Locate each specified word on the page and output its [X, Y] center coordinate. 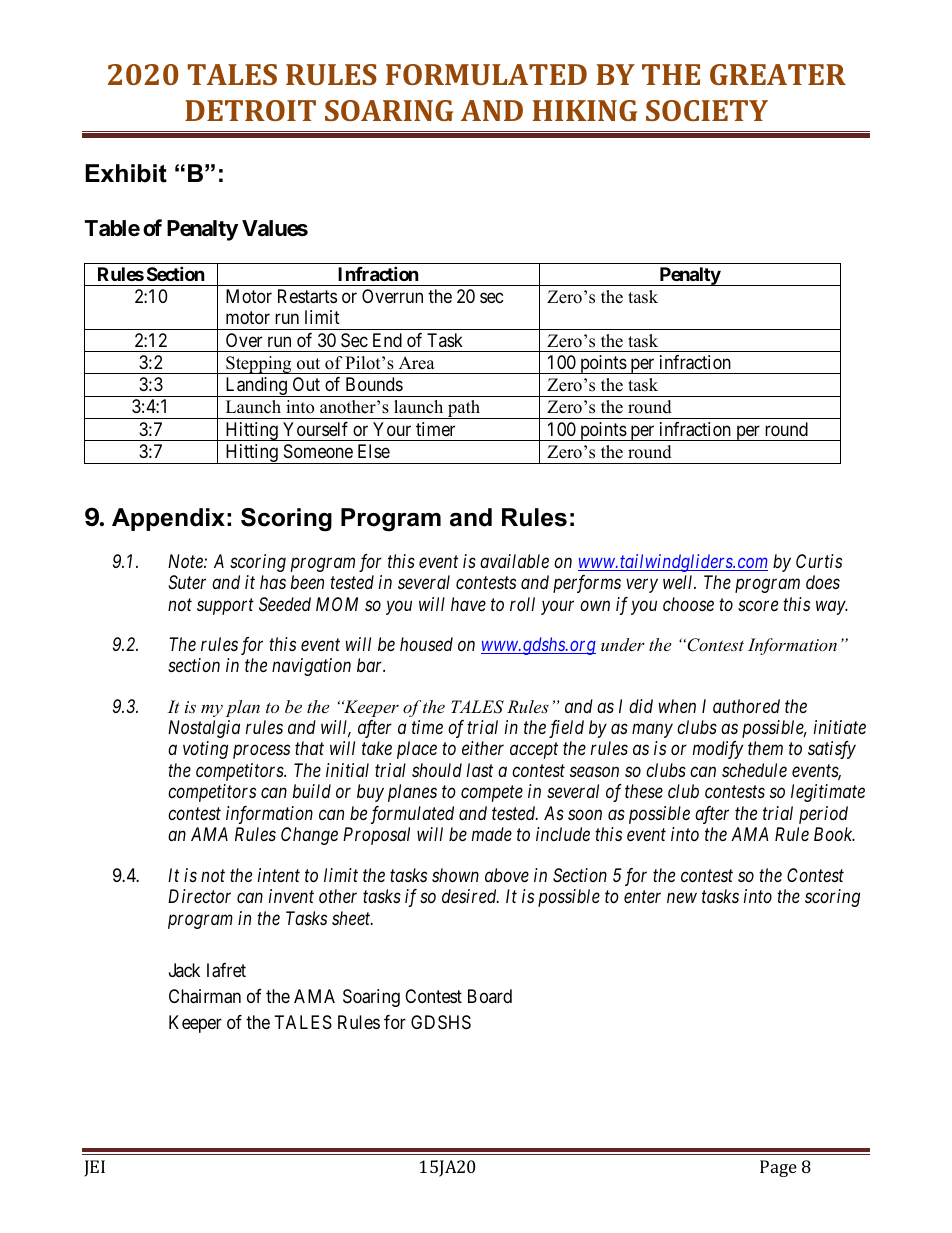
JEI [94, 1168]
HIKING [584, 110]
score [758, 605]
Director [199, 896]
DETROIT [250, 110]
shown [455, 875]
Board [490, 996]
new [682, 898]
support [225, 606]
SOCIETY [707, 110]
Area [417, 363]
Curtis [819, 561]
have [468, 604]
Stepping [259, 365]
